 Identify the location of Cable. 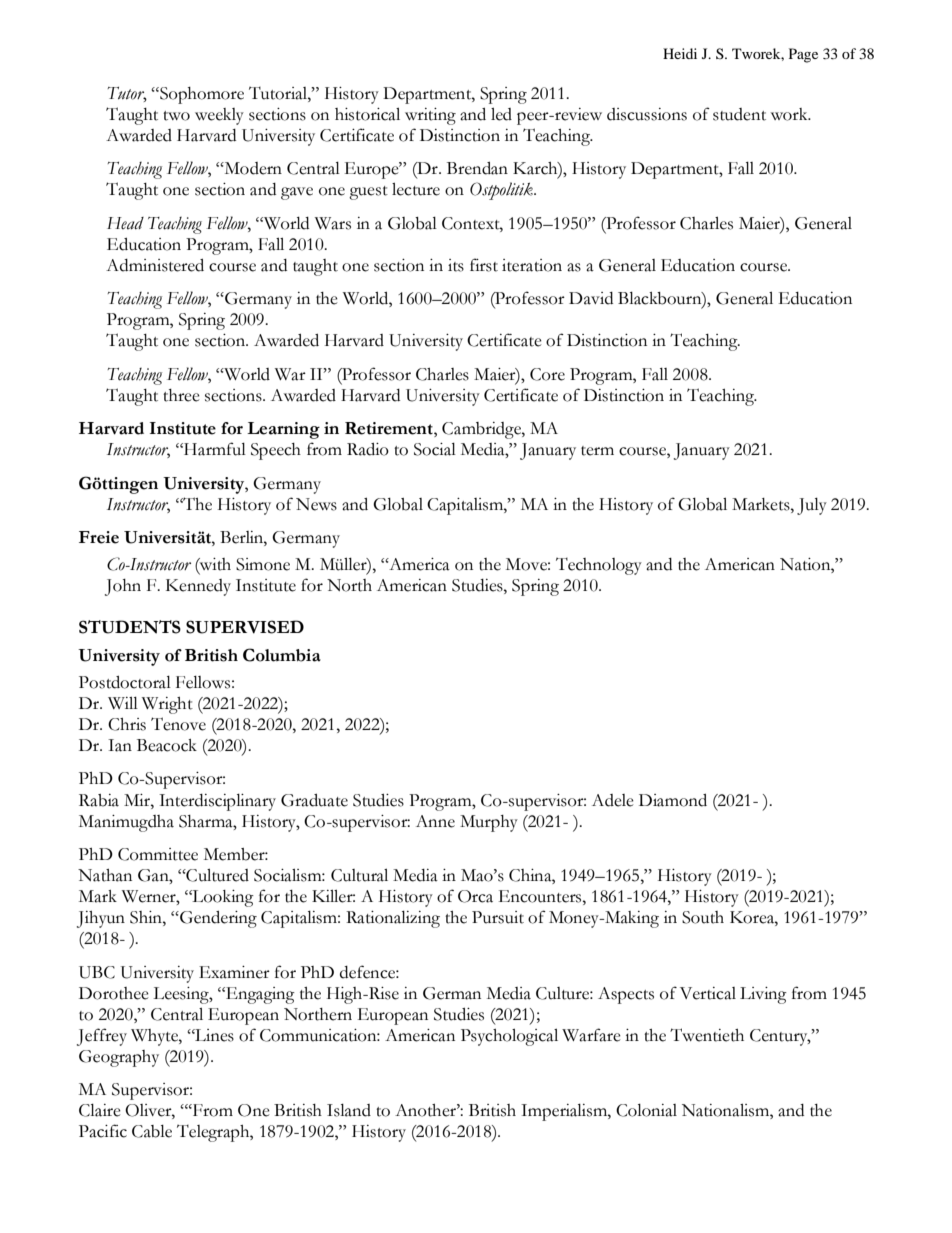
(152, 1131).
